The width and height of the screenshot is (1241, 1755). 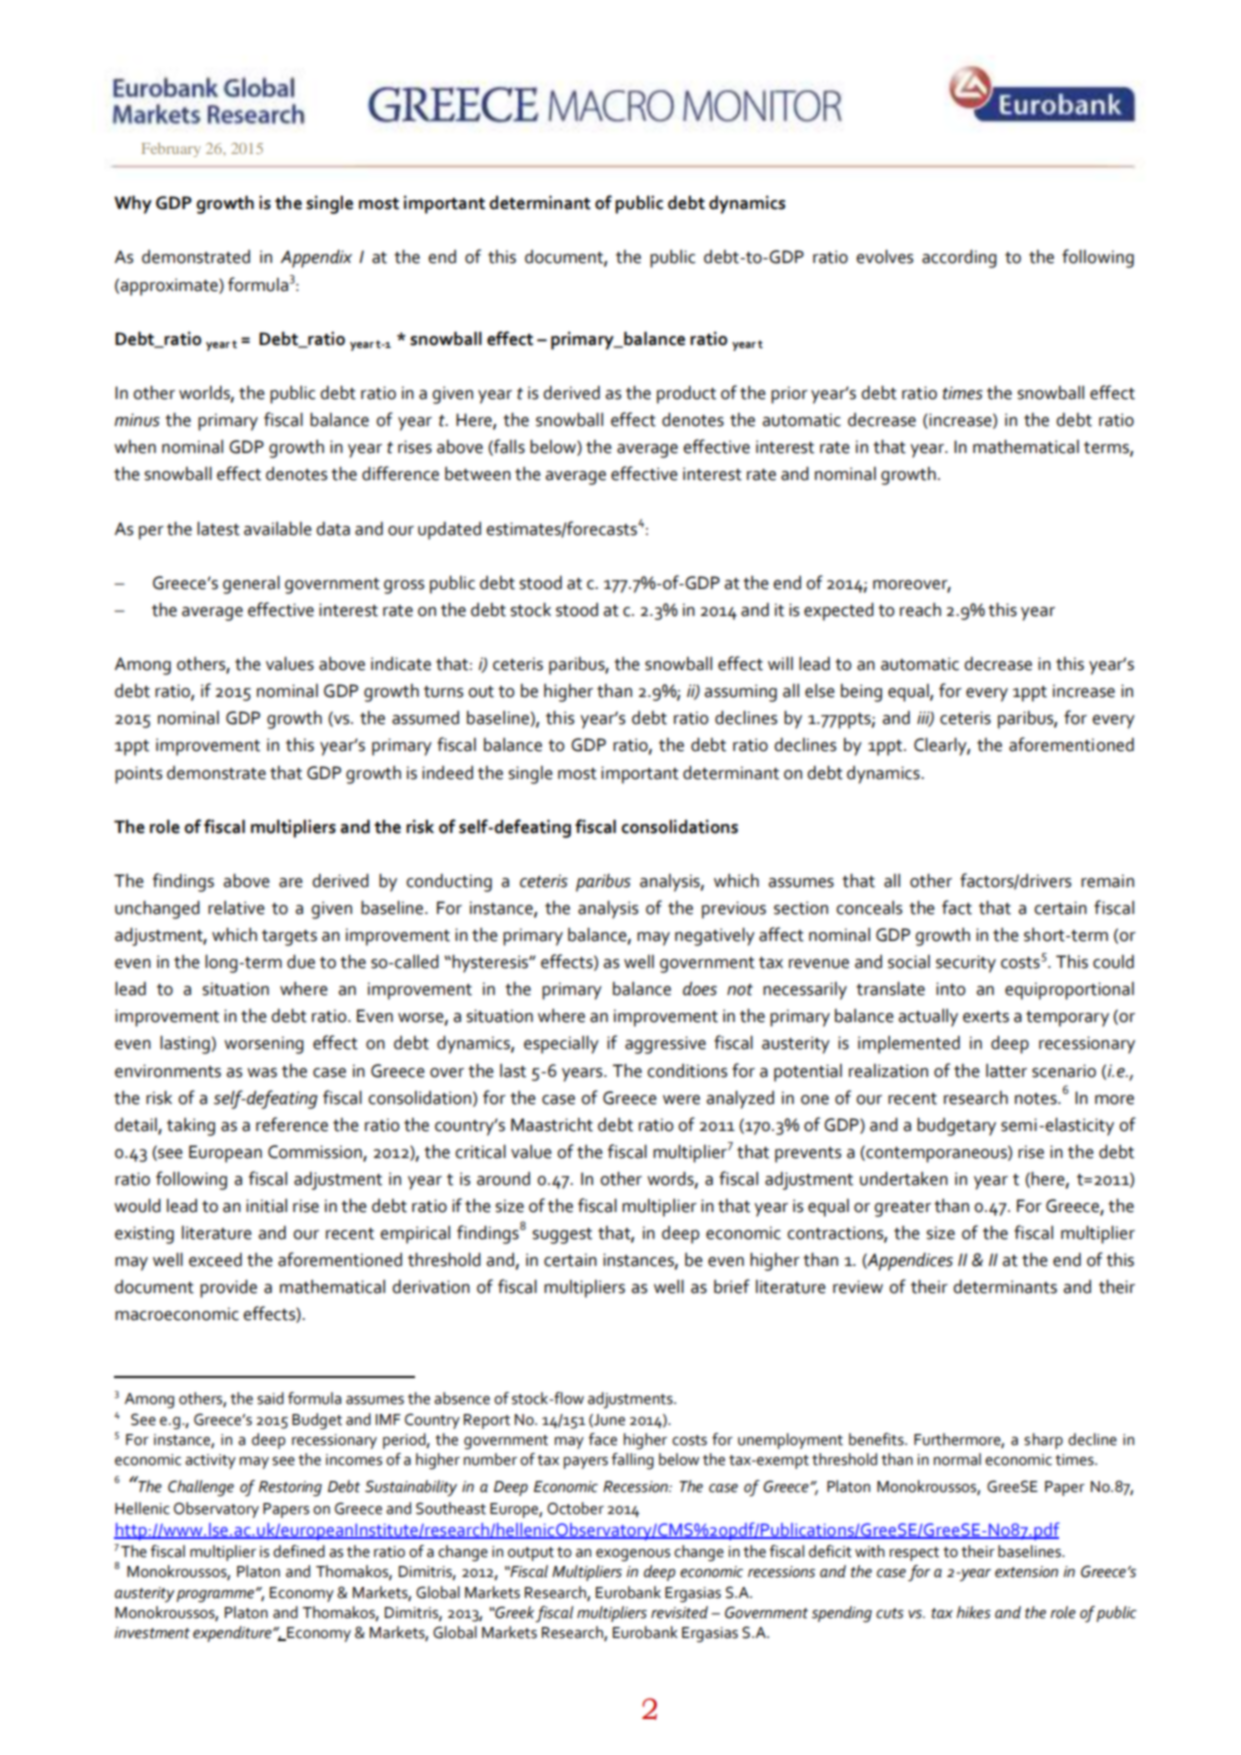 What do you see at coordinates (171, 150) in the screenshot?
I see `February` at bounding box center [171, 150].
